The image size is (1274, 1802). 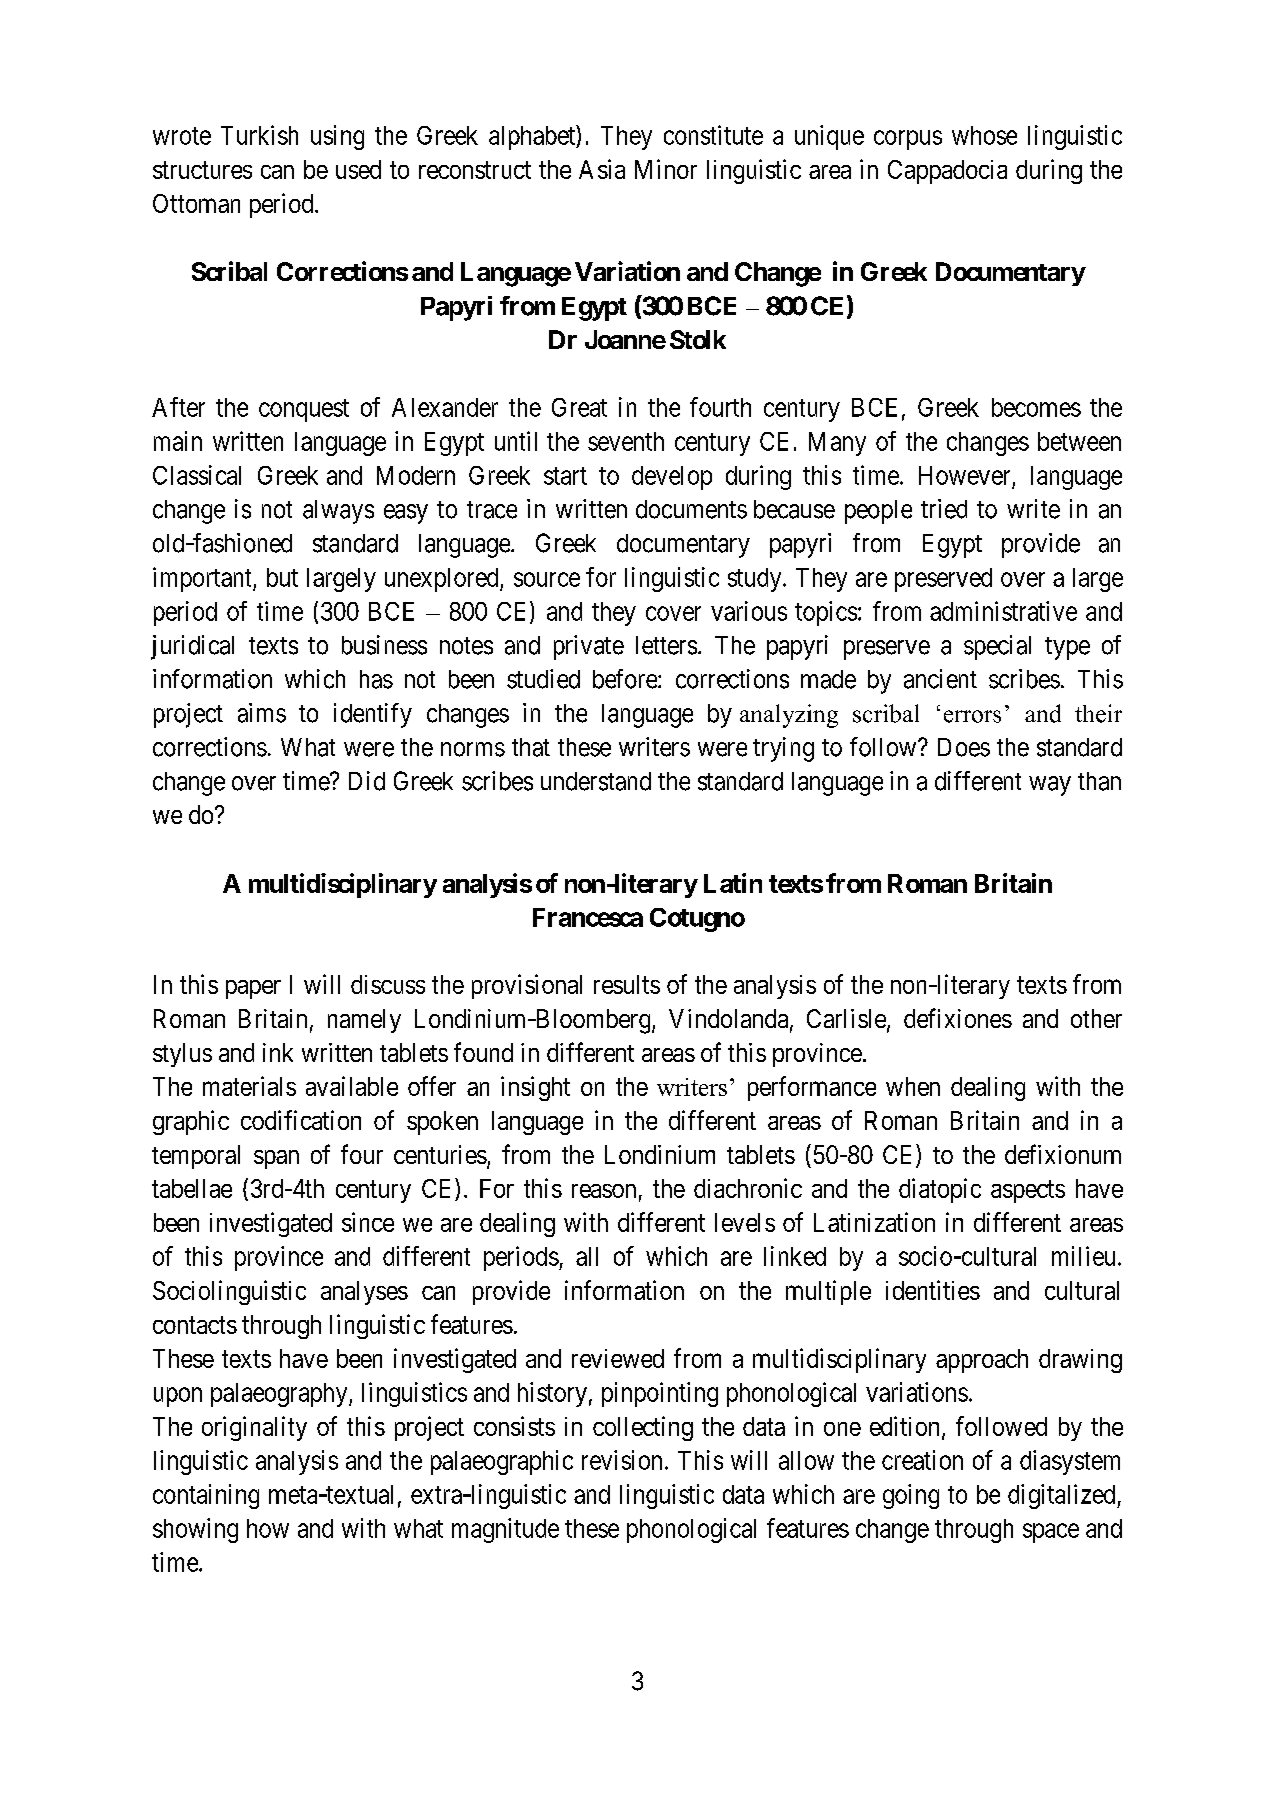 What do you see at coordinates (206, 1496) in the screenshot?
I see `containing` at bounding box center [206, 1496].
